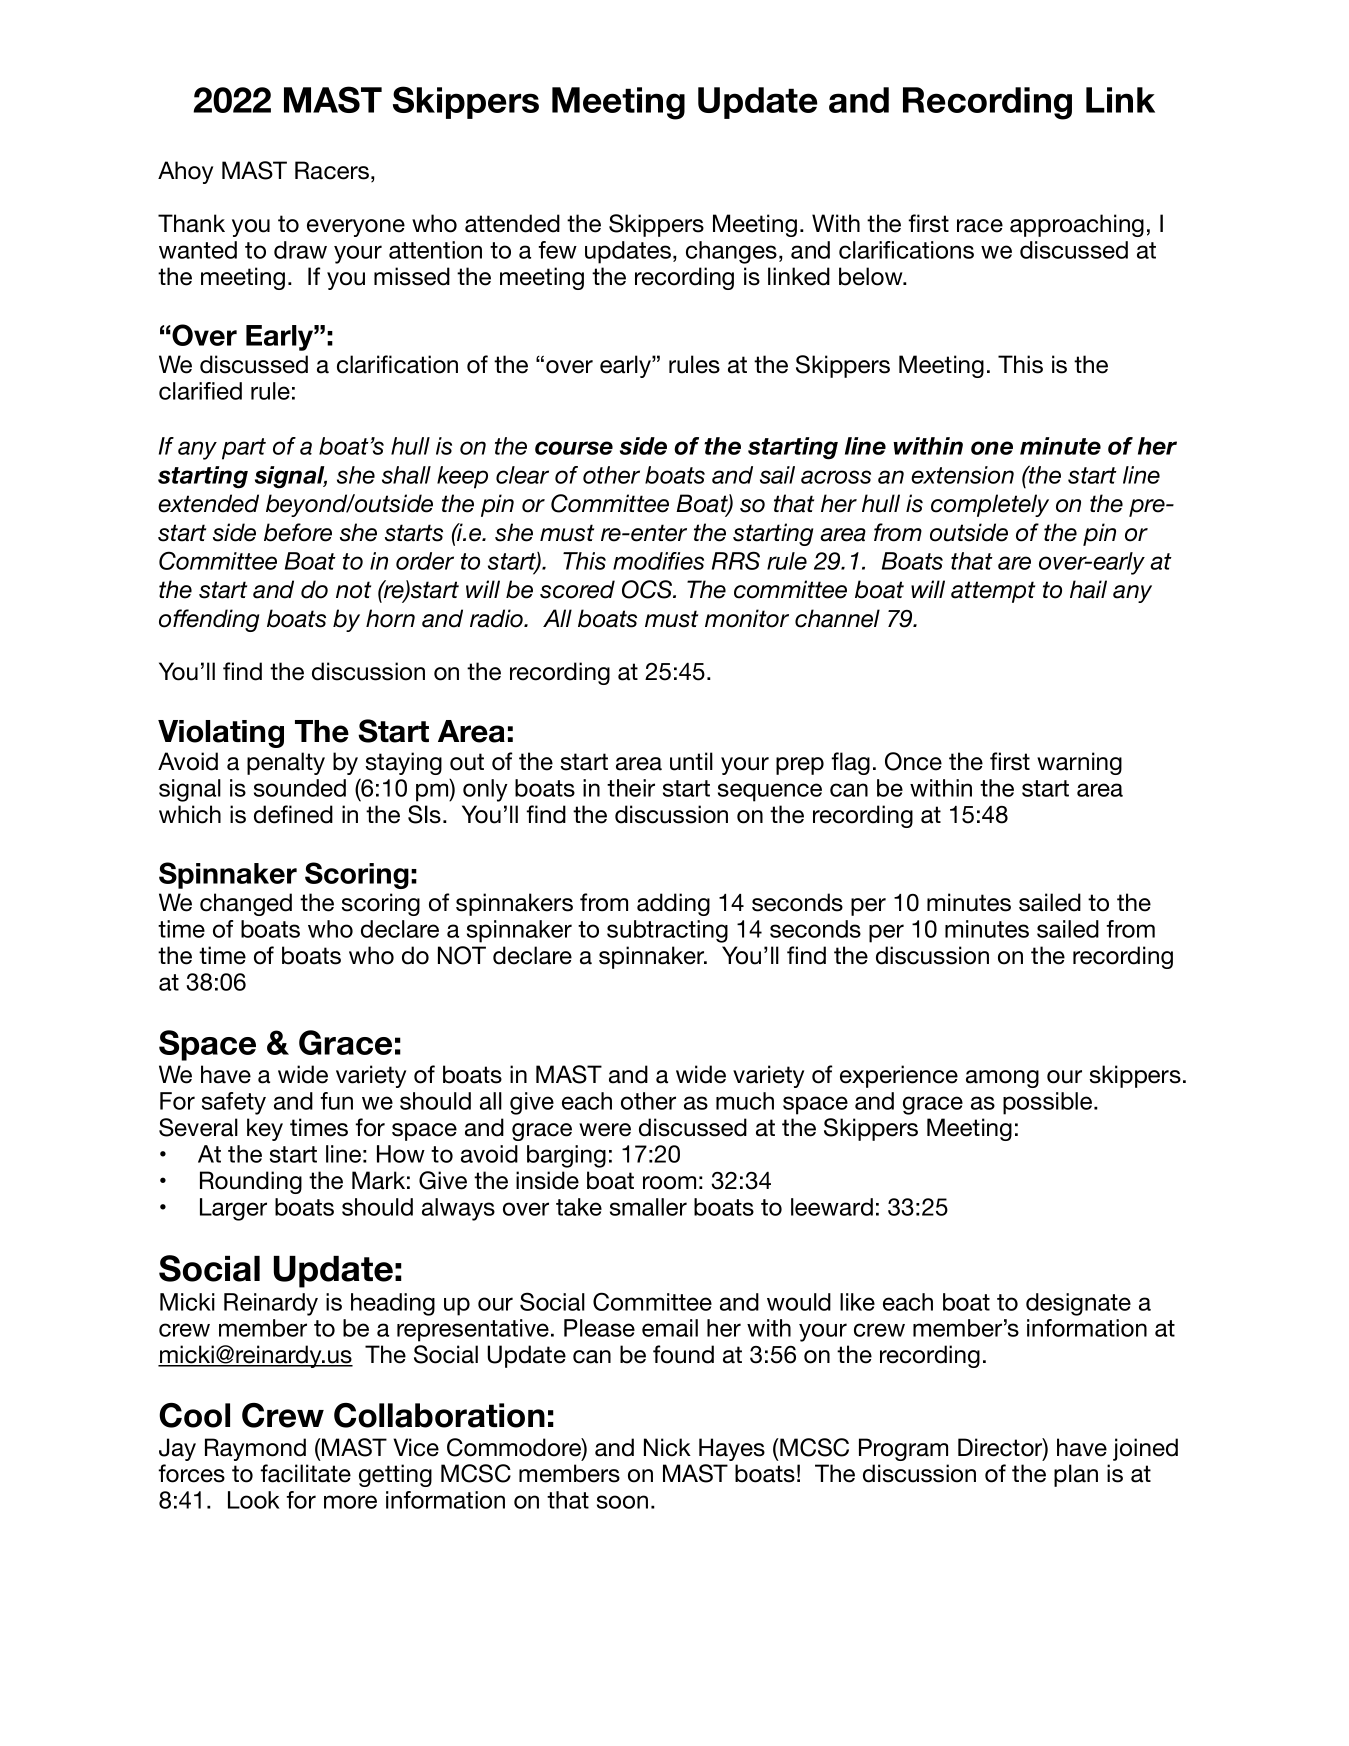 The width and height of the screenshot is (1349, 1746). I want to click on plan, so click(1076, 1475).
